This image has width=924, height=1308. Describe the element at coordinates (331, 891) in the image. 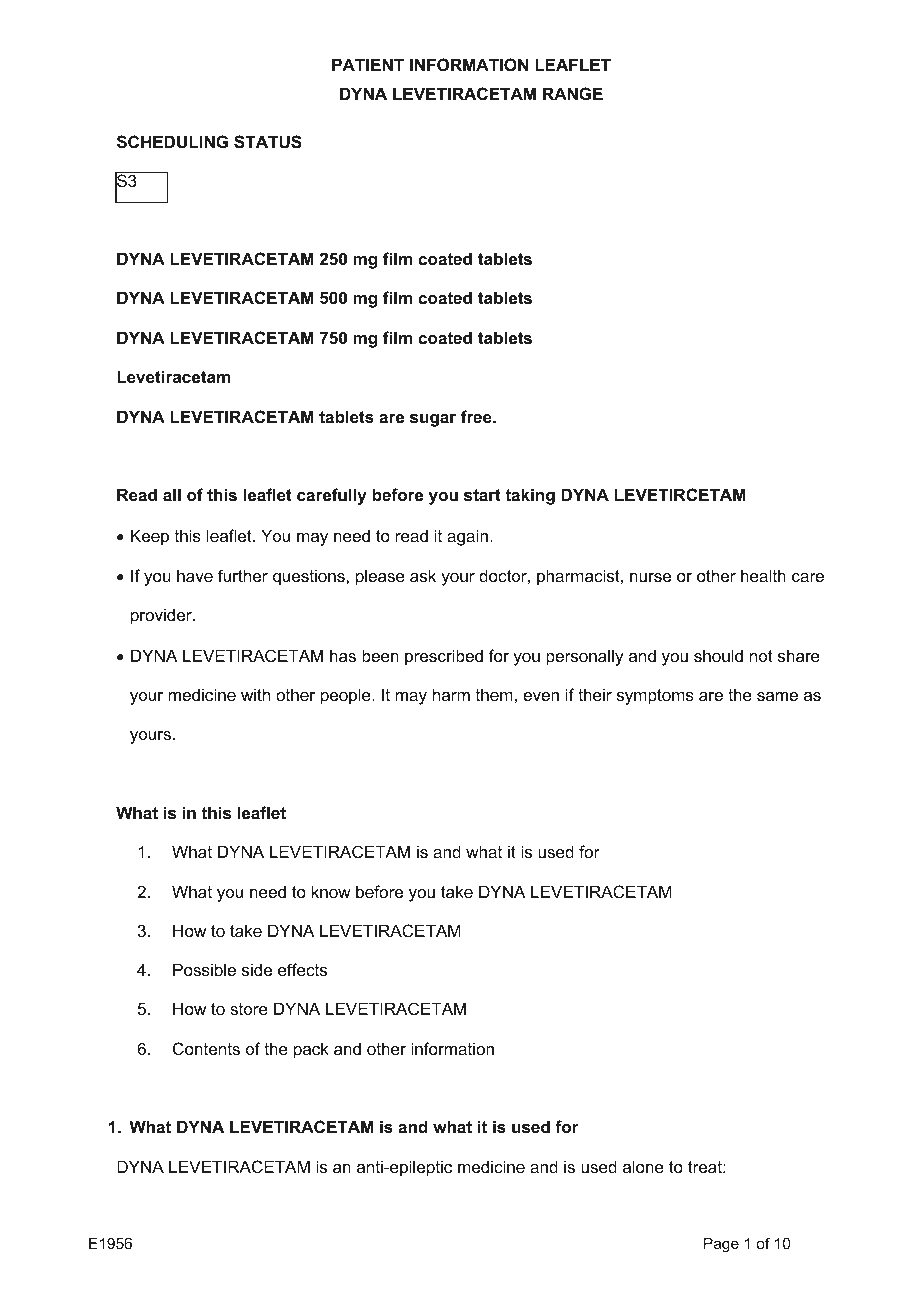

I see `know` at that location.
